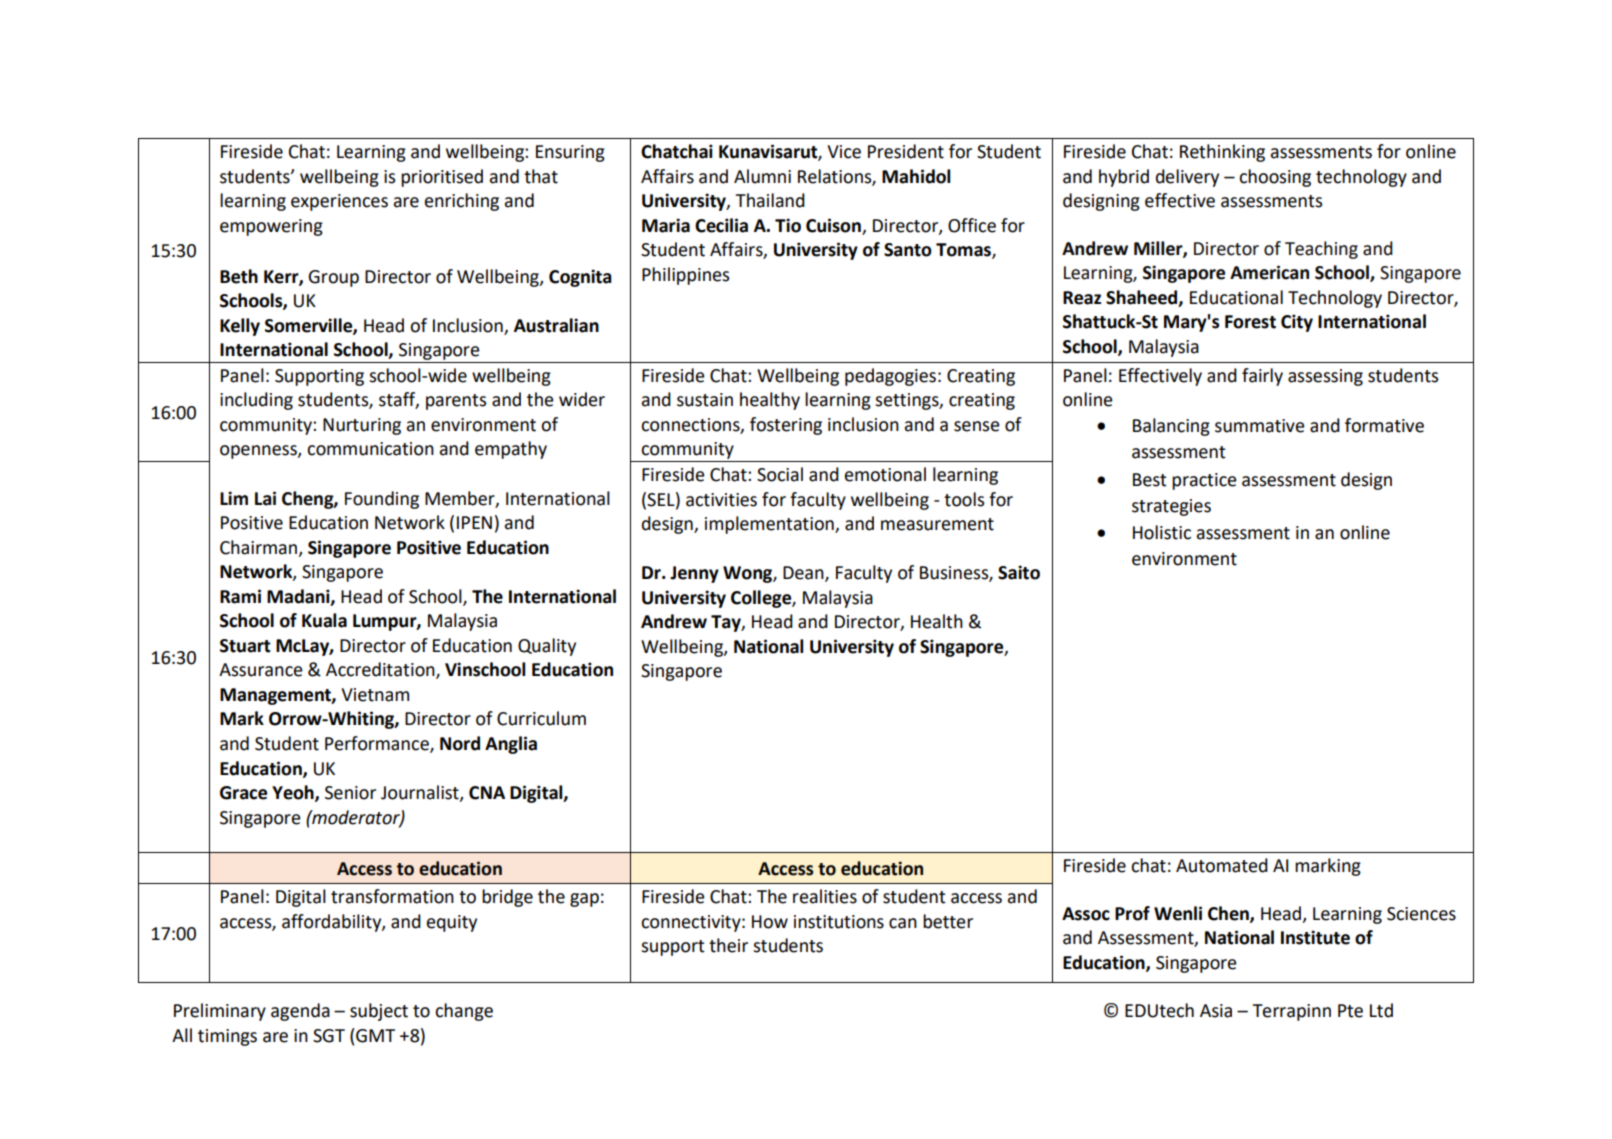 This document has height=1139, width=1612. I want to click on Holistic, so click(1162, 532).
